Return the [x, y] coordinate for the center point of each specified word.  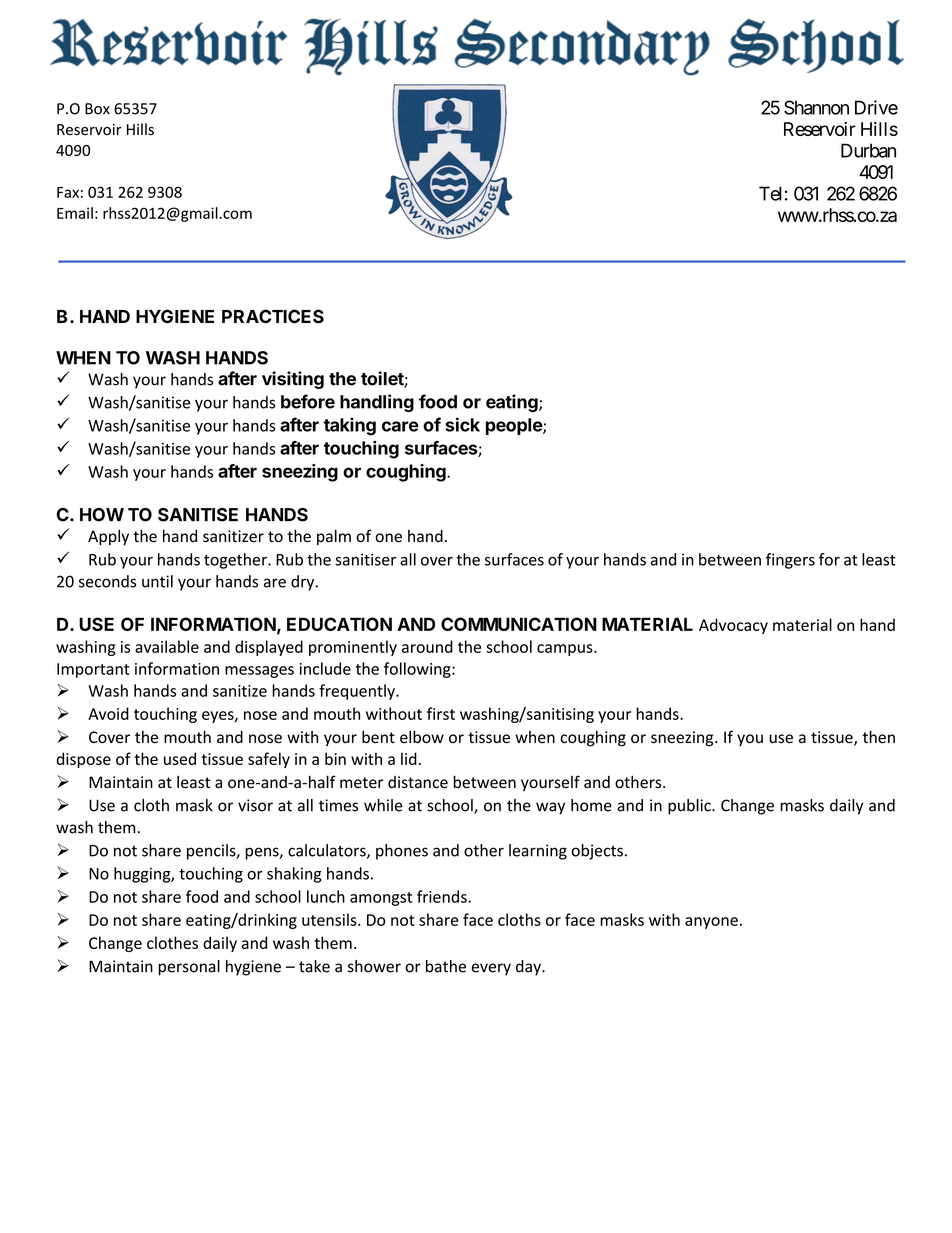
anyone [711, 923]
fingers [790, 561]
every [491, 969]
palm [334, 537]
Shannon [816, 107]
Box [97, 109]
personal [189, 968]
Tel [770, 193]
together [236, 561]
